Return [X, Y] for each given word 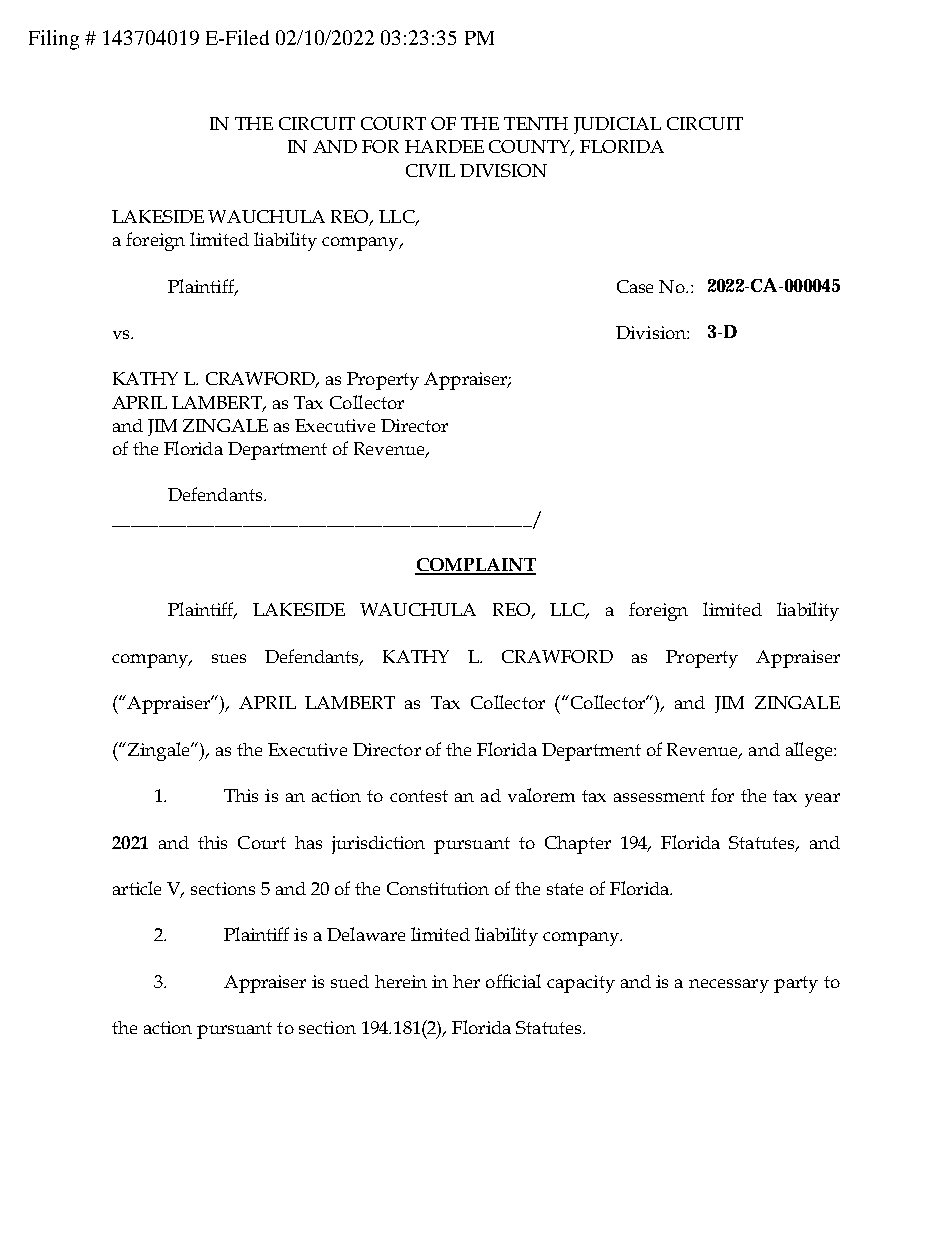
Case [635, 286]
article [137, 888]
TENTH [536, 123]
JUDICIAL [617, 125]
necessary [729, 986]
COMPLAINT [475, 566]
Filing [54, 40]
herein [401, 981]
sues [229, 658]
